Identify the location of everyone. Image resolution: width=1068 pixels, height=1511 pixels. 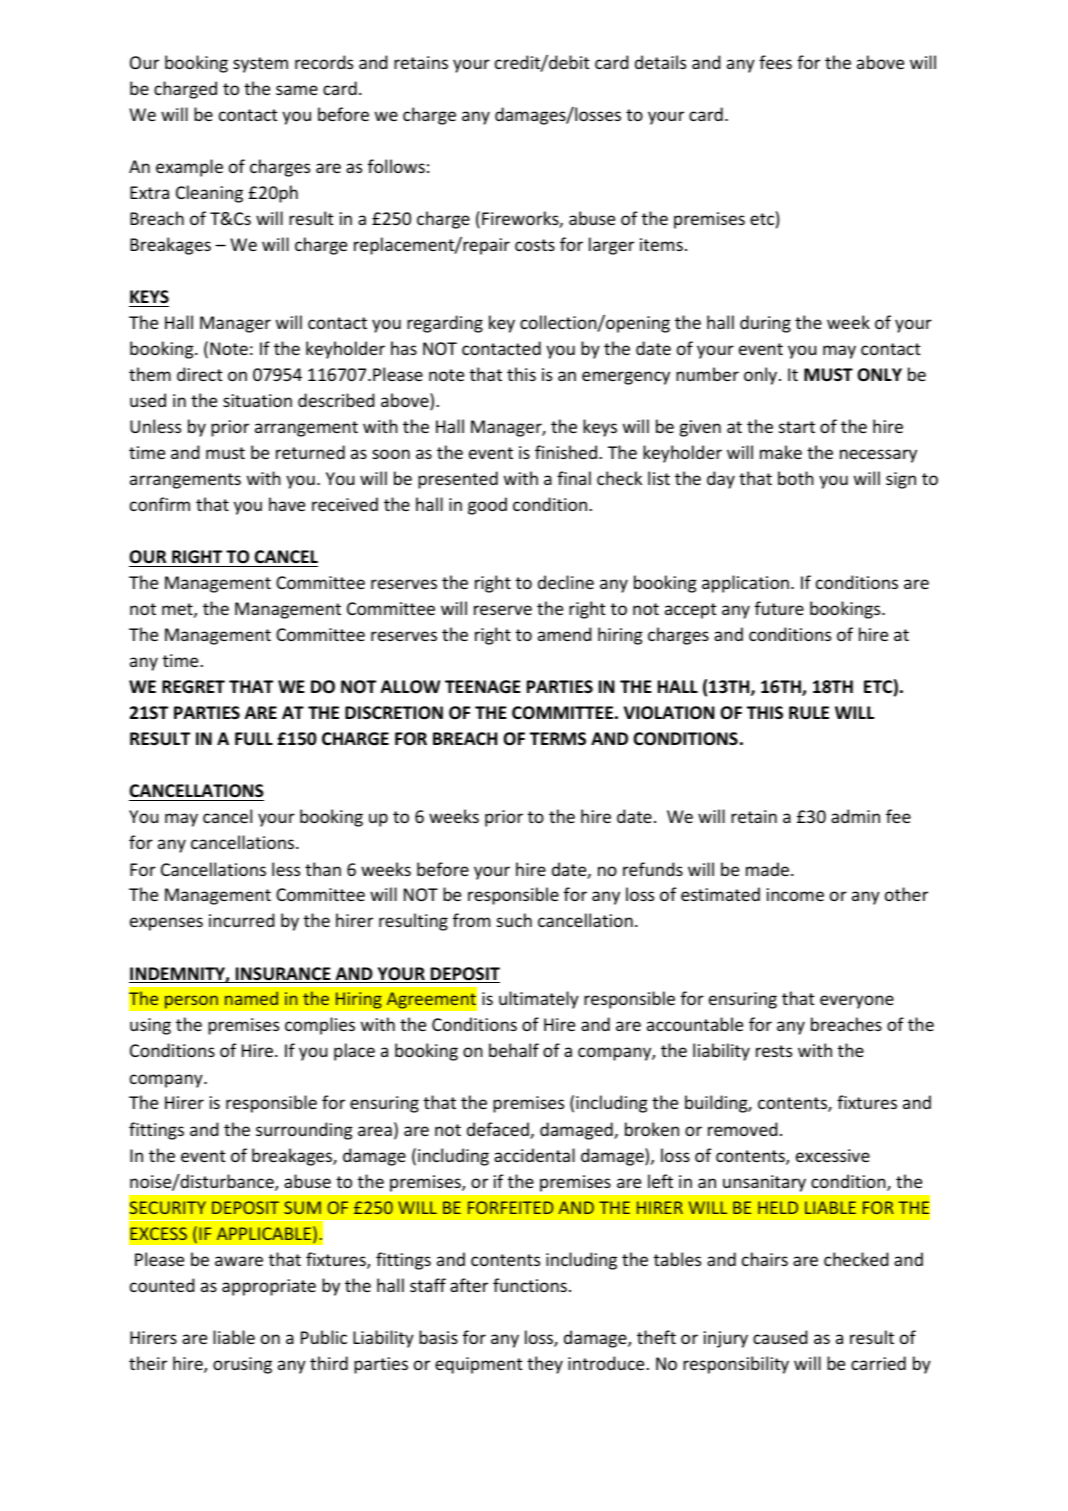
(857, 1002).
